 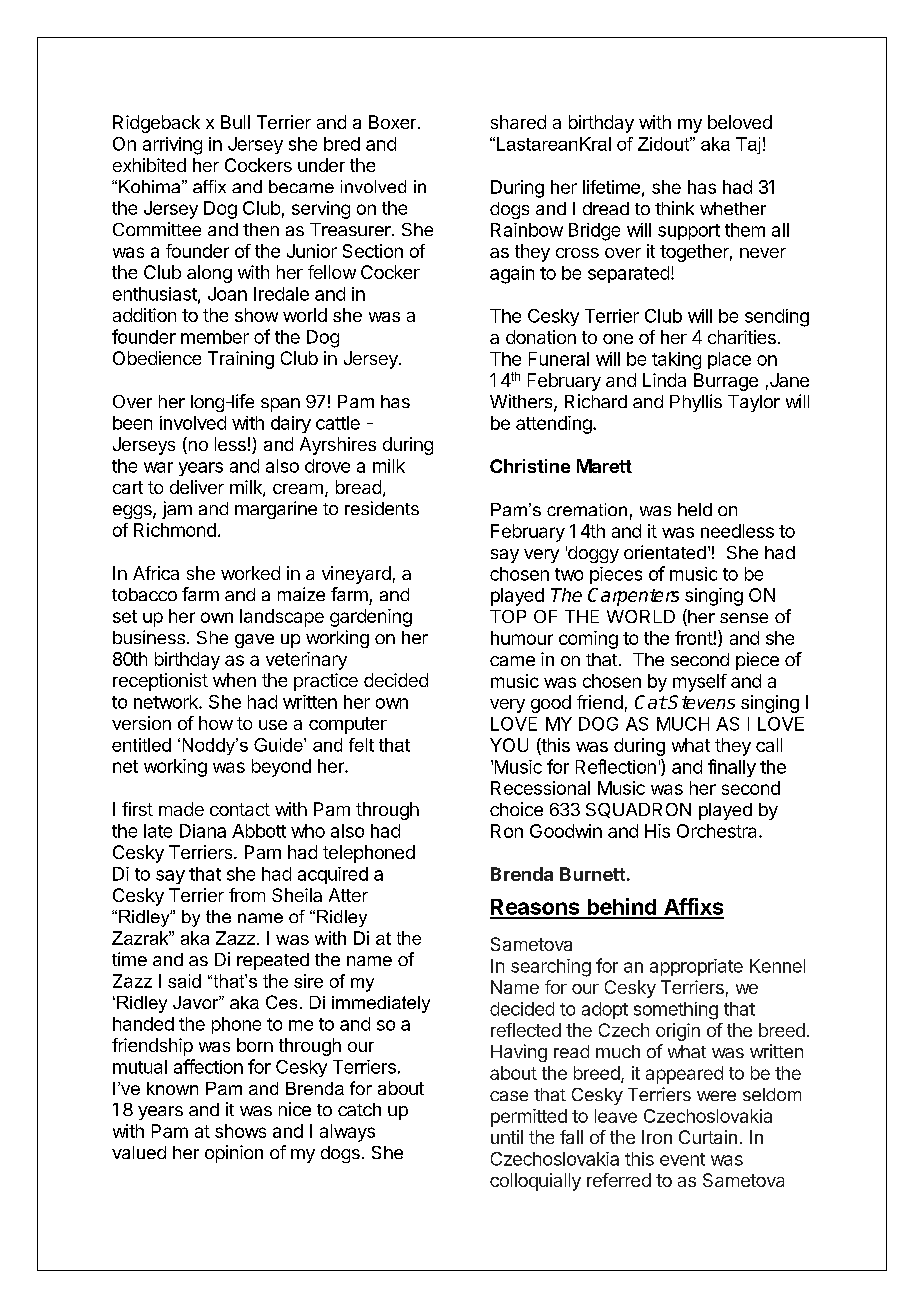 I want to click on arriving, so click(x=172, y=146).
